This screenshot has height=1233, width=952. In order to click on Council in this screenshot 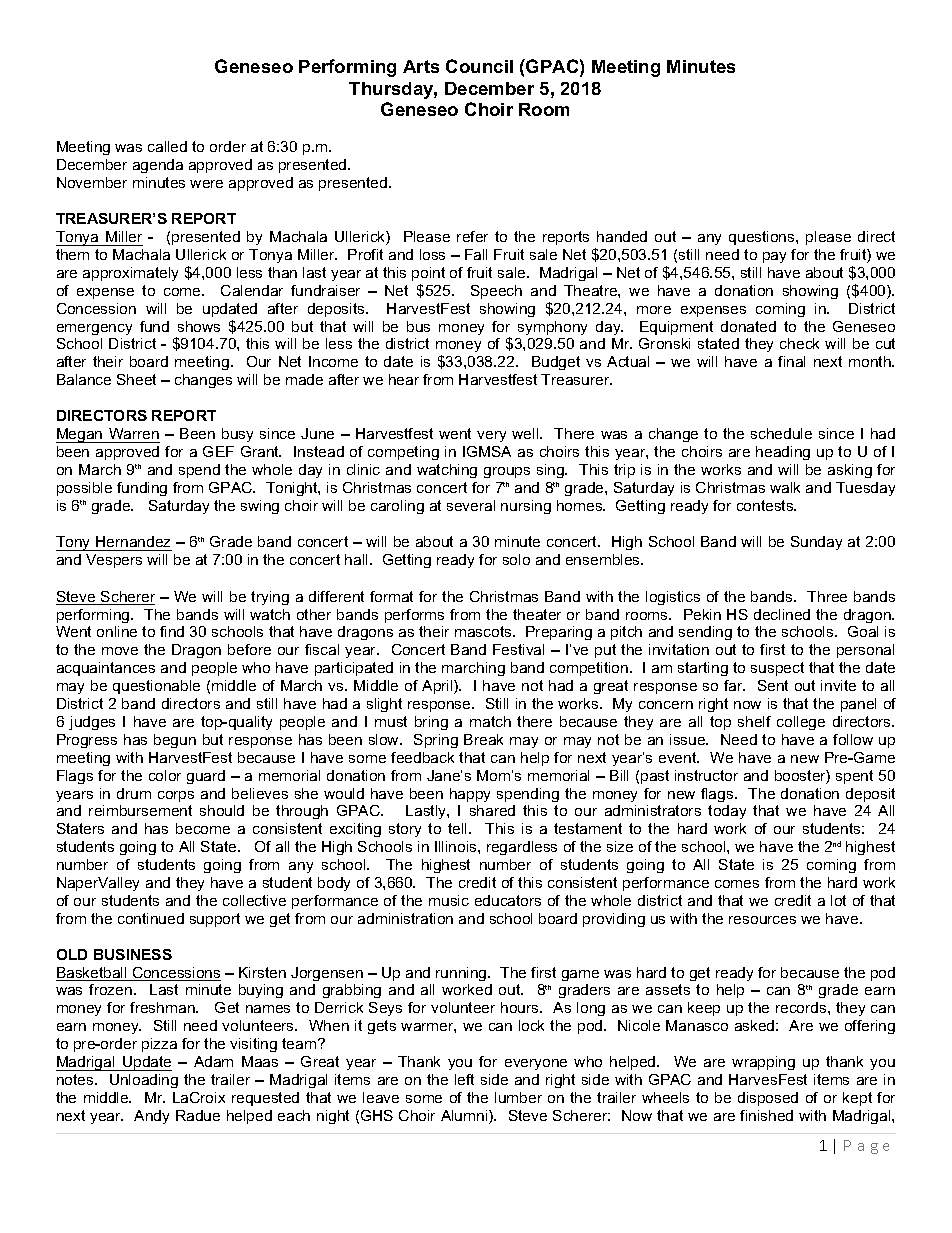, I will do `click(479, 66)`.
